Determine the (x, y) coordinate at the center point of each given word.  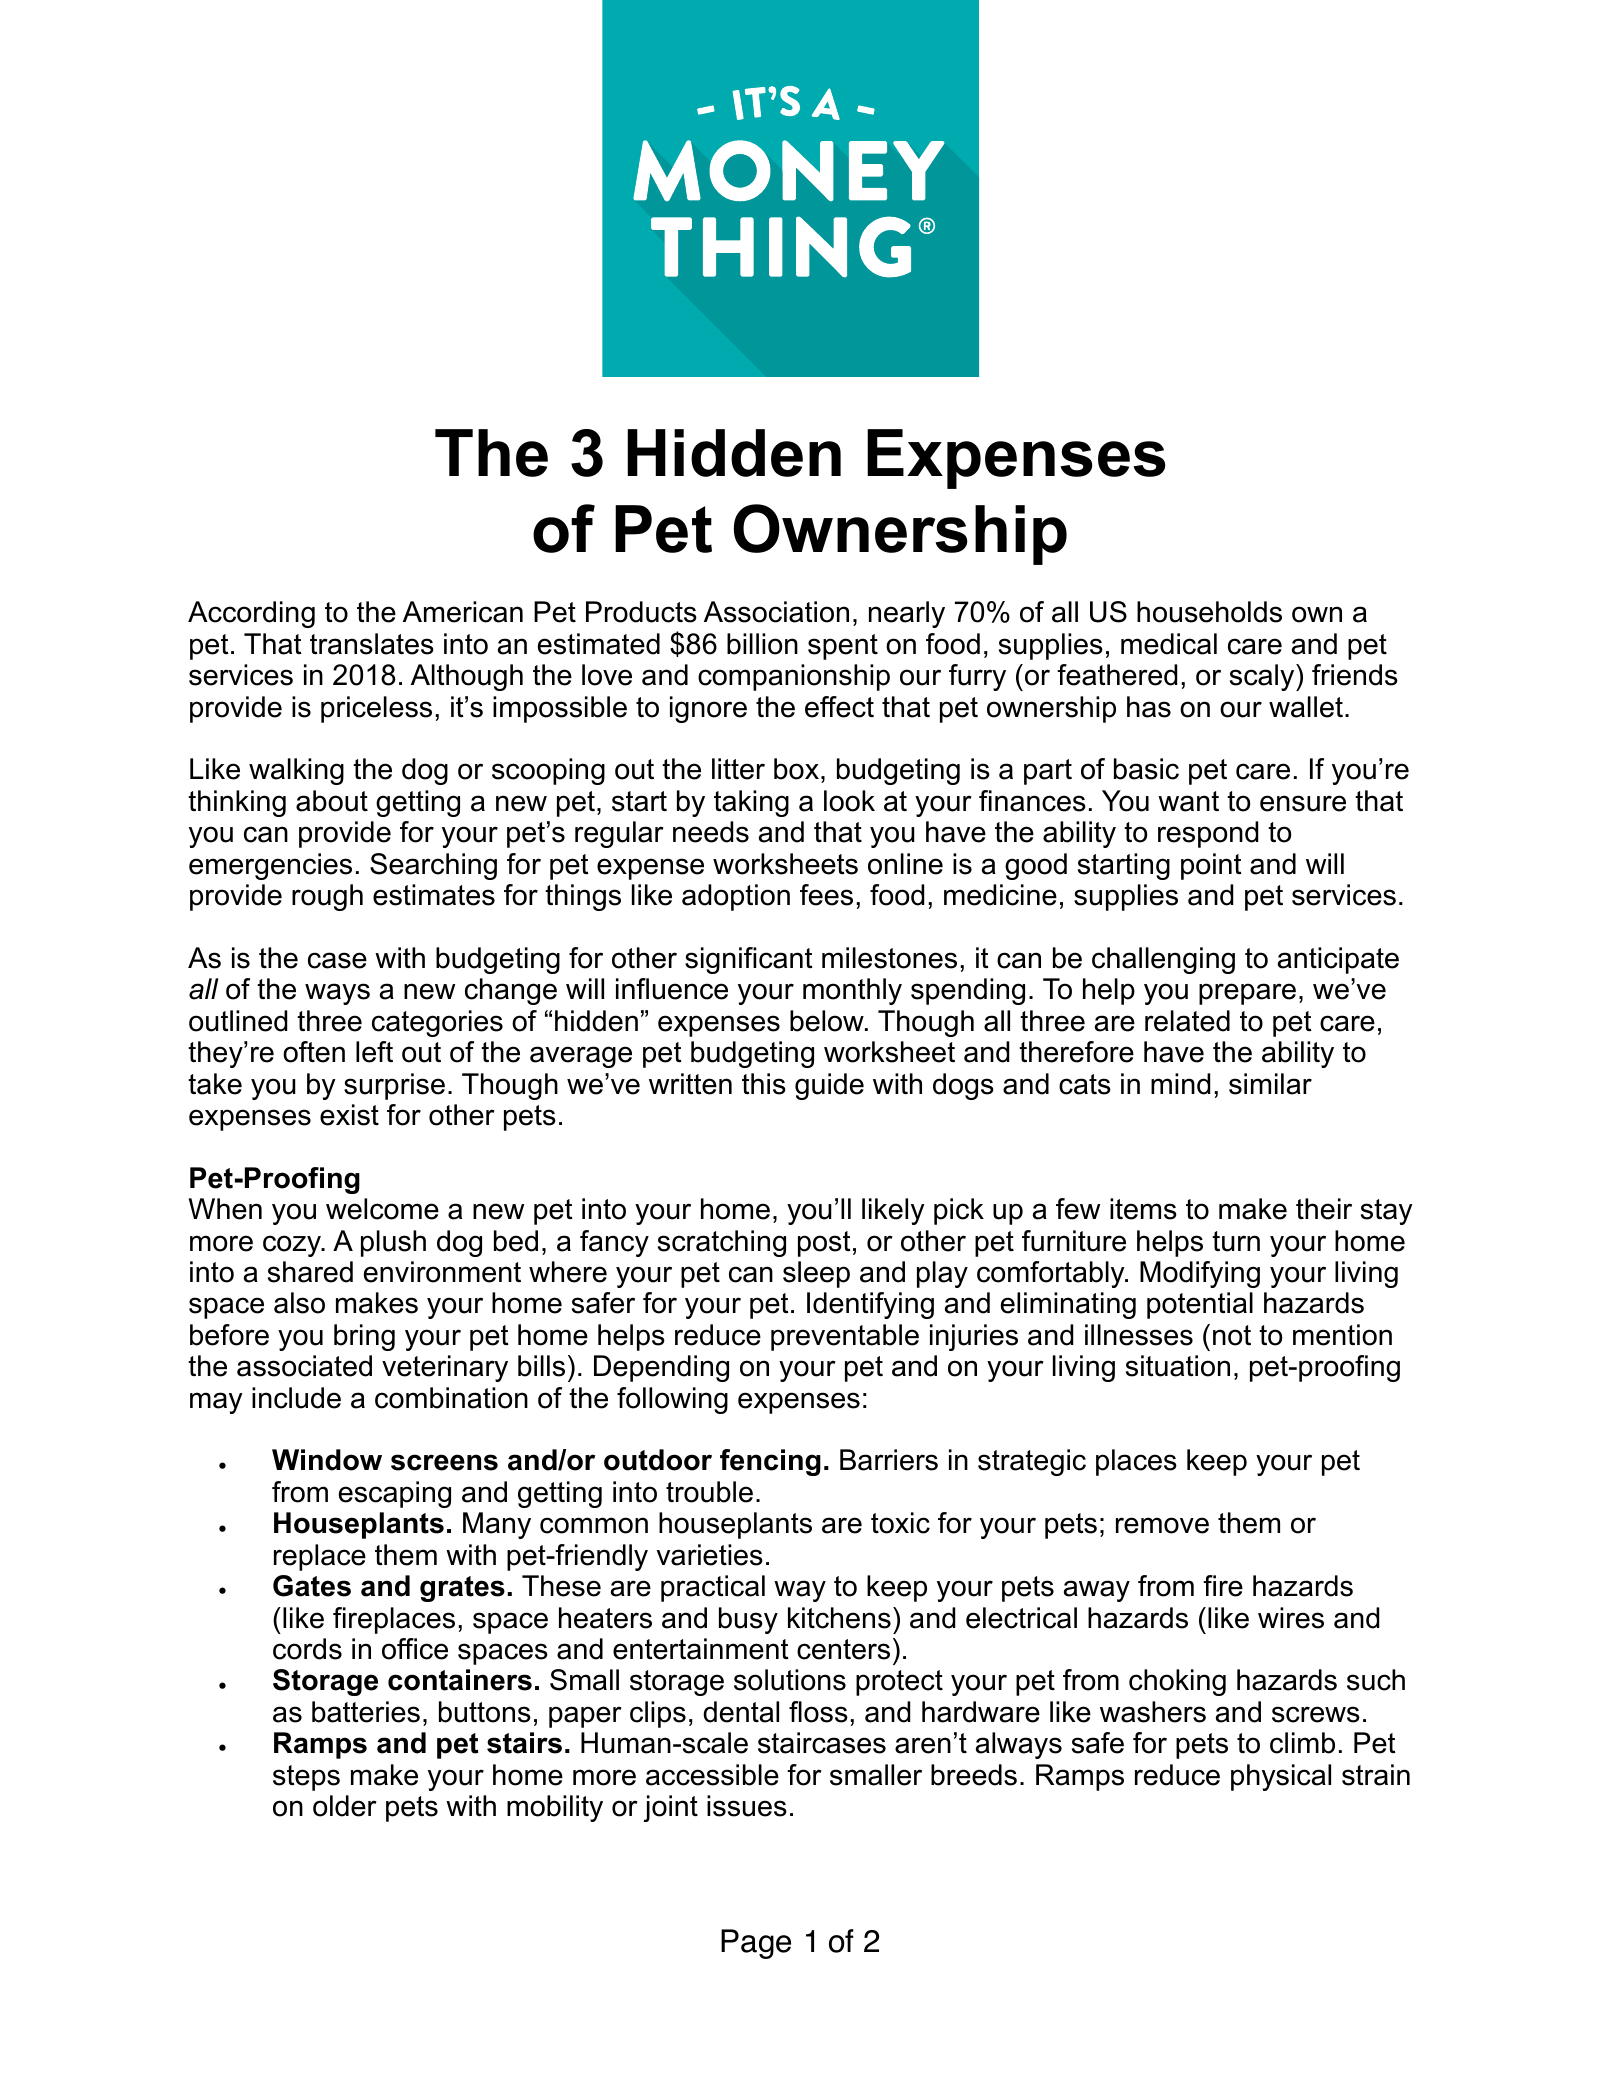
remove (1162, 1525)
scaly (1263, 677)
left (374, 1052)
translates (372, 644)
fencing (770, 1462)
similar (1270, 1084)
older (345, 1806)
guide (829, 1086)
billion (762, 644)
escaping (395, 1494)
